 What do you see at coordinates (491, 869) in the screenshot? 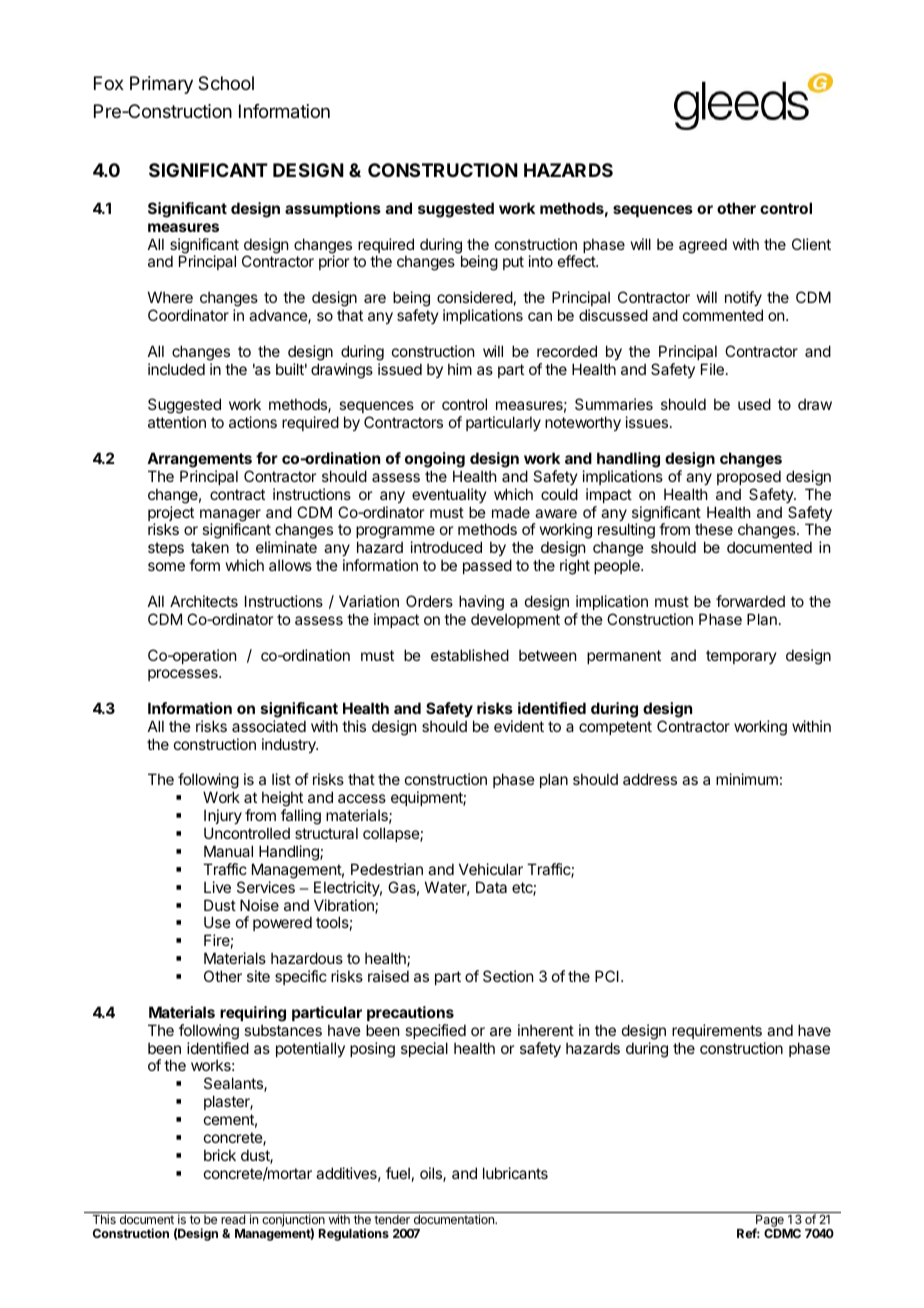
I see `Vehicular` at bounding box center [491, 869].
